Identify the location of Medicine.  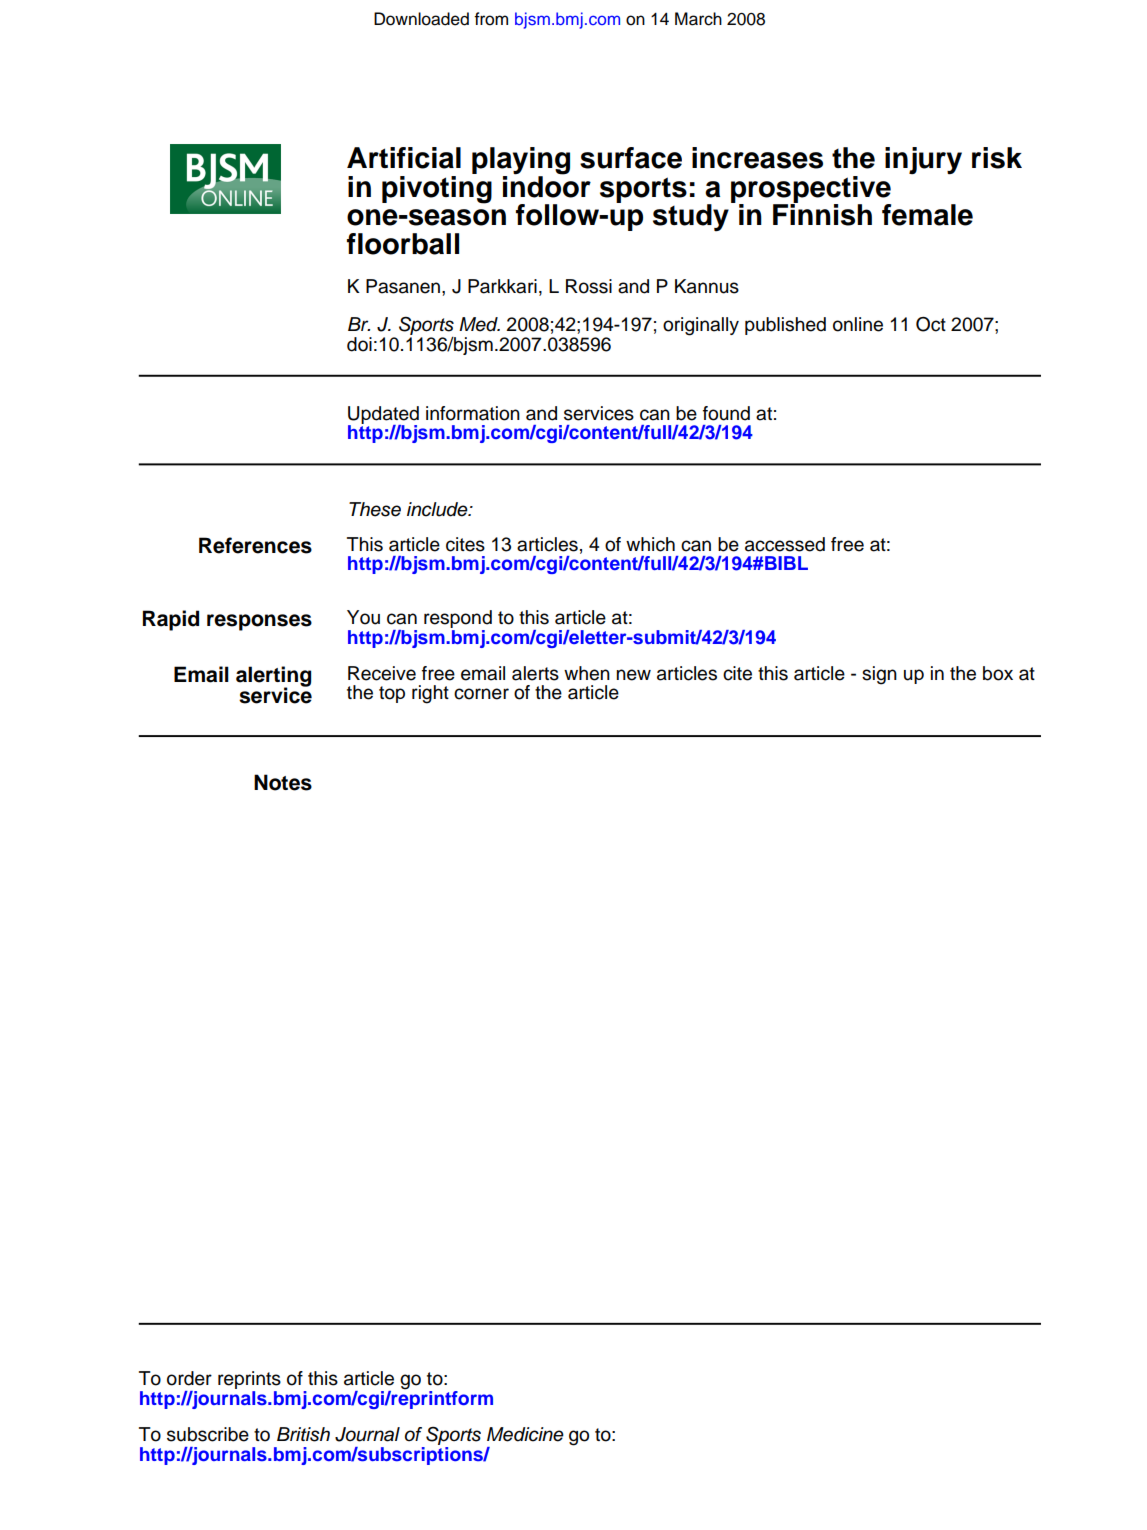
(525, 1434).
